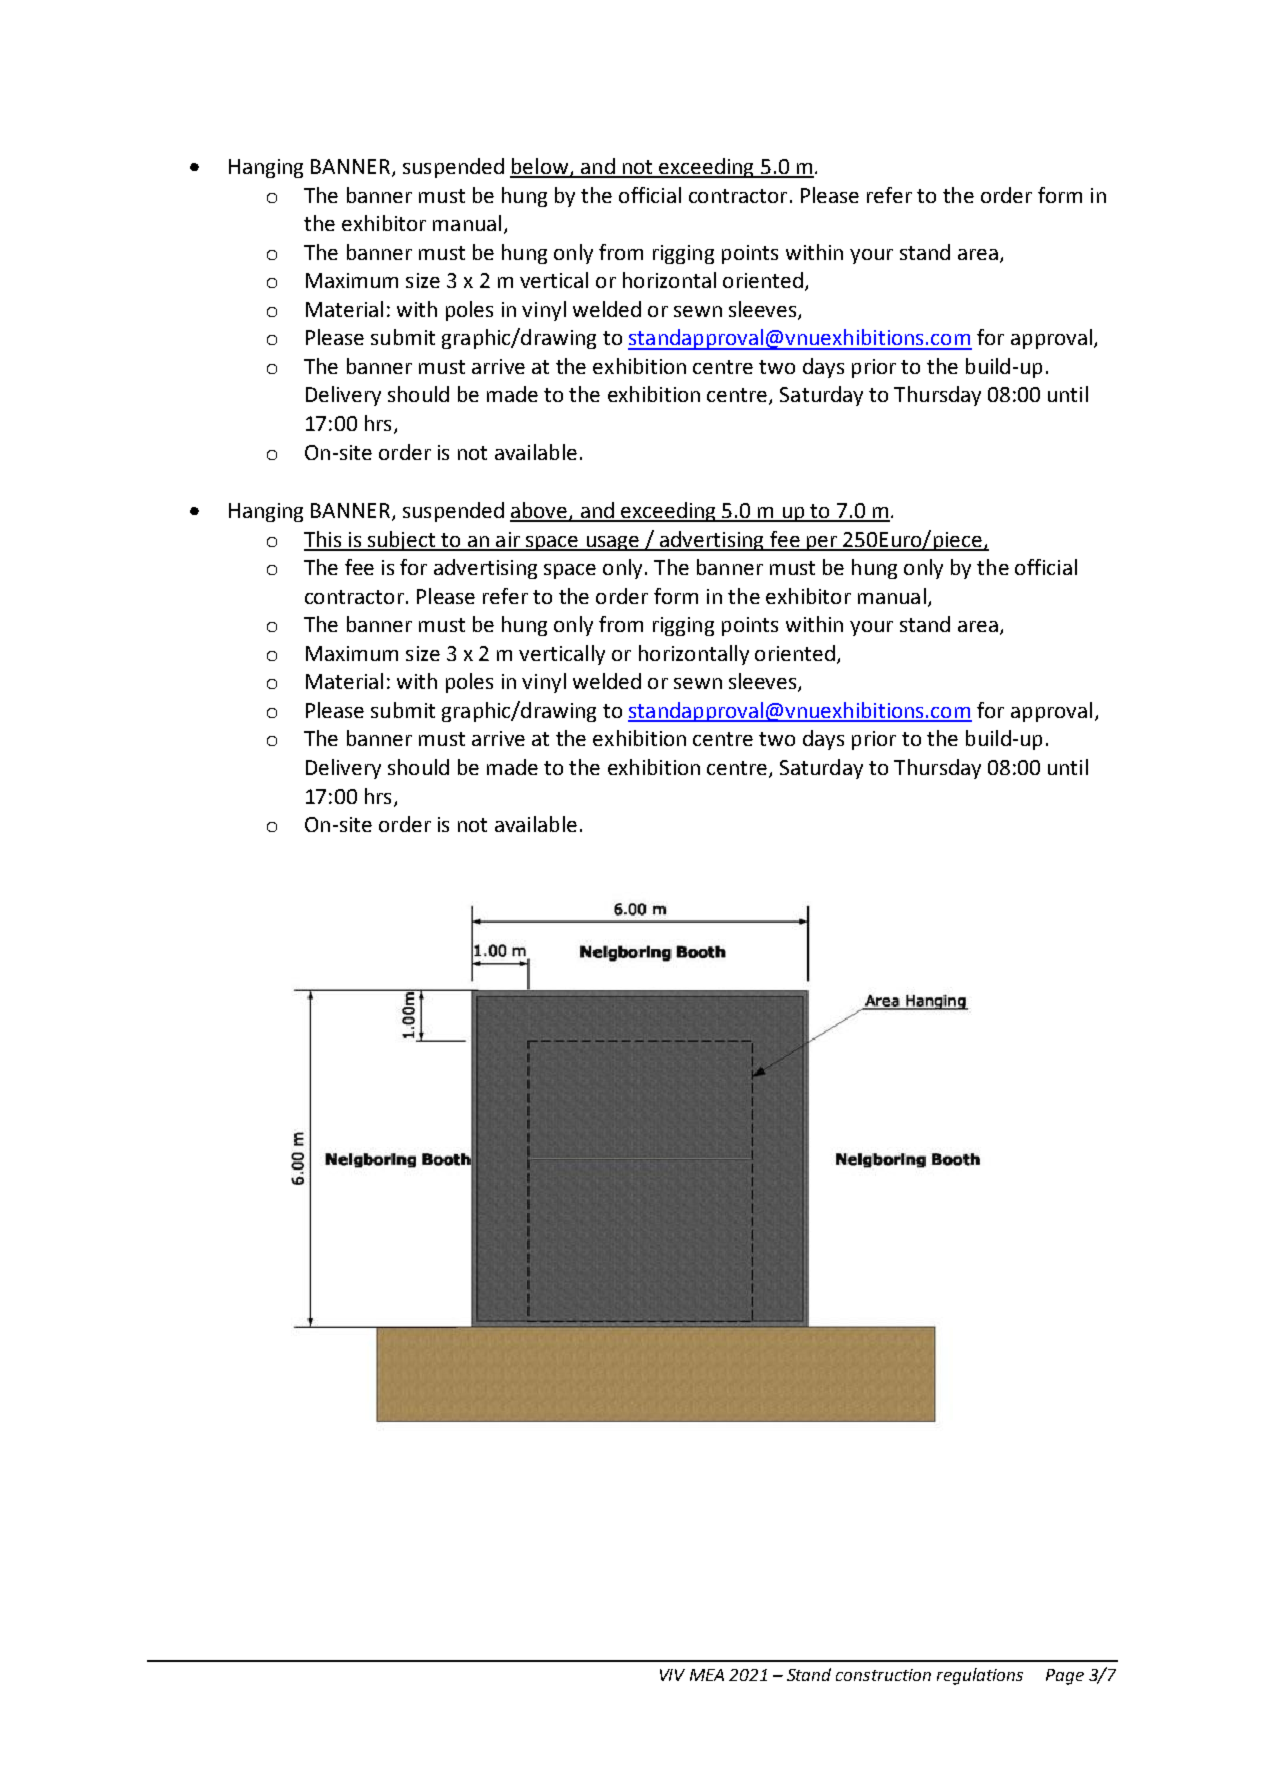  What do you see at coordinates (883, 1675) in the image?
I see `construction` at bounding box center [883, 1675].
